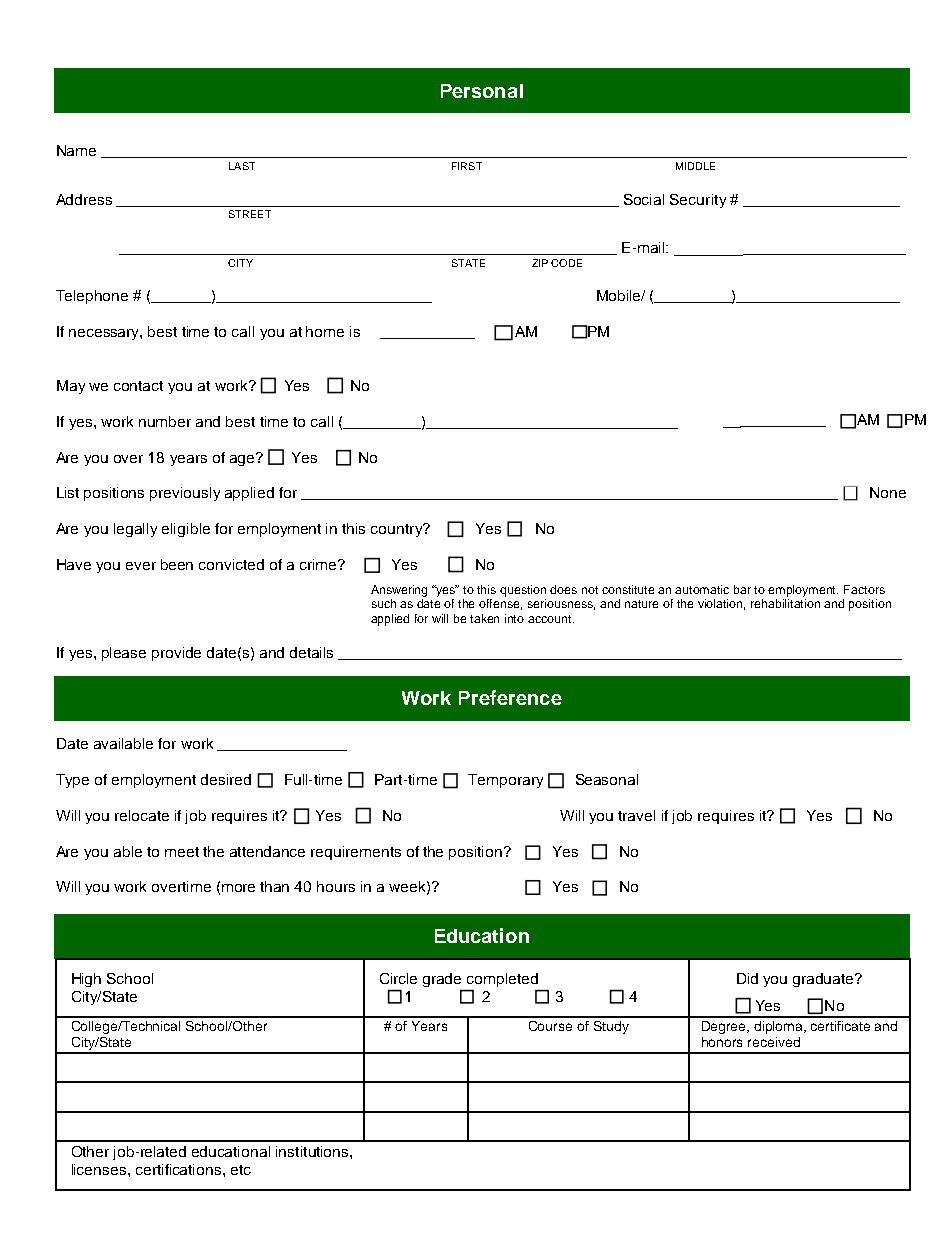 The image size is (952, 1233). What do you see at coordinates (695, 166) in the screenshot?
I see `MIDDLE` at bounding box center [695, 166].
